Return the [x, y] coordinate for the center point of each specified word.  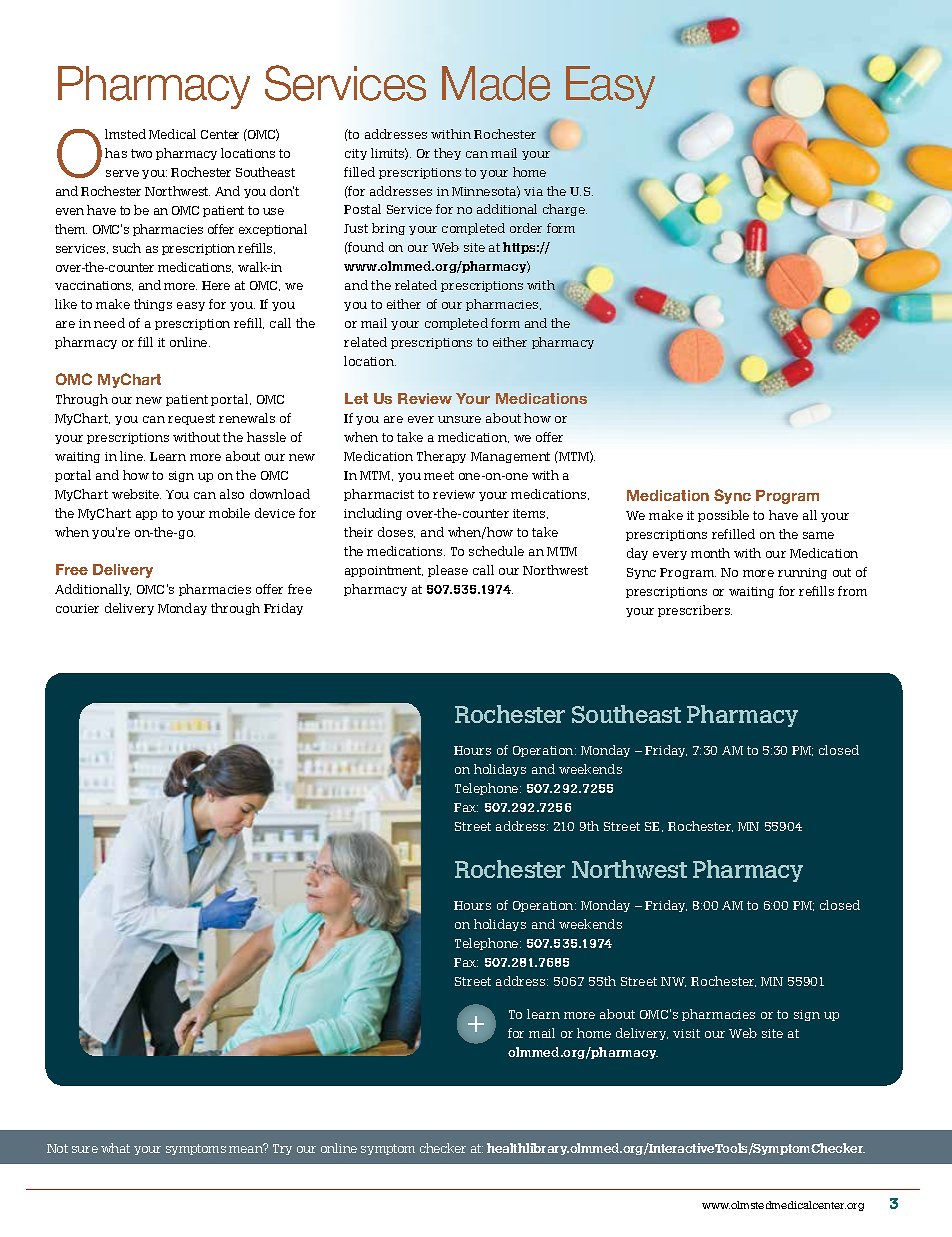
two [141, 153]
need [109, 323]
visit [686, 1033]
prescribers [695, 611]
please [448, 571]
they [447, 154]
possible [723, 516]
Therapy [441, 457]
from [852, 591]
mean [247, 1148]
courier [77, 608]
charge [565, 210]
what [115, 1148]
